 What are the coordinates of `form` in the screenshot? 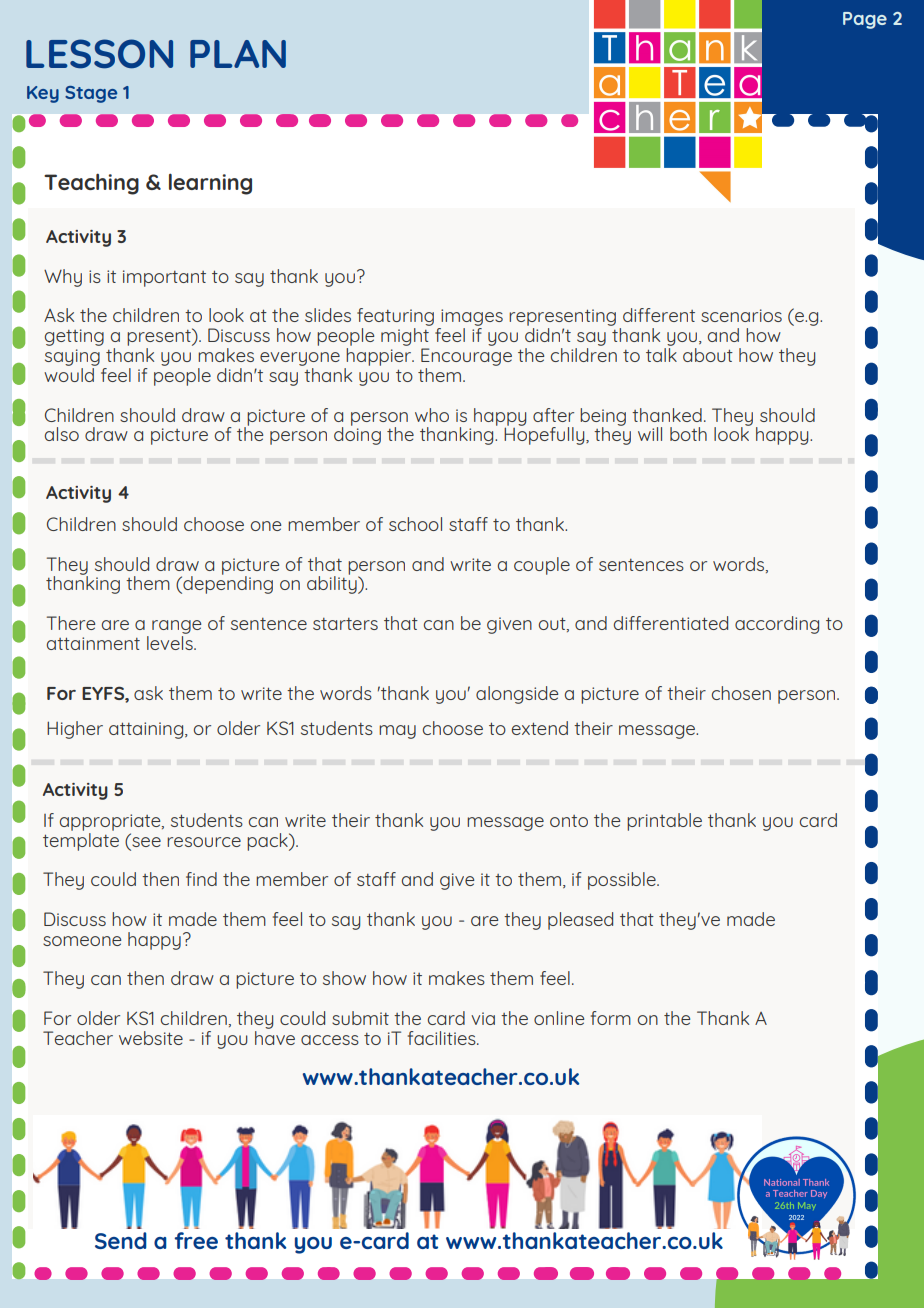 It's located at (611, 1018).
